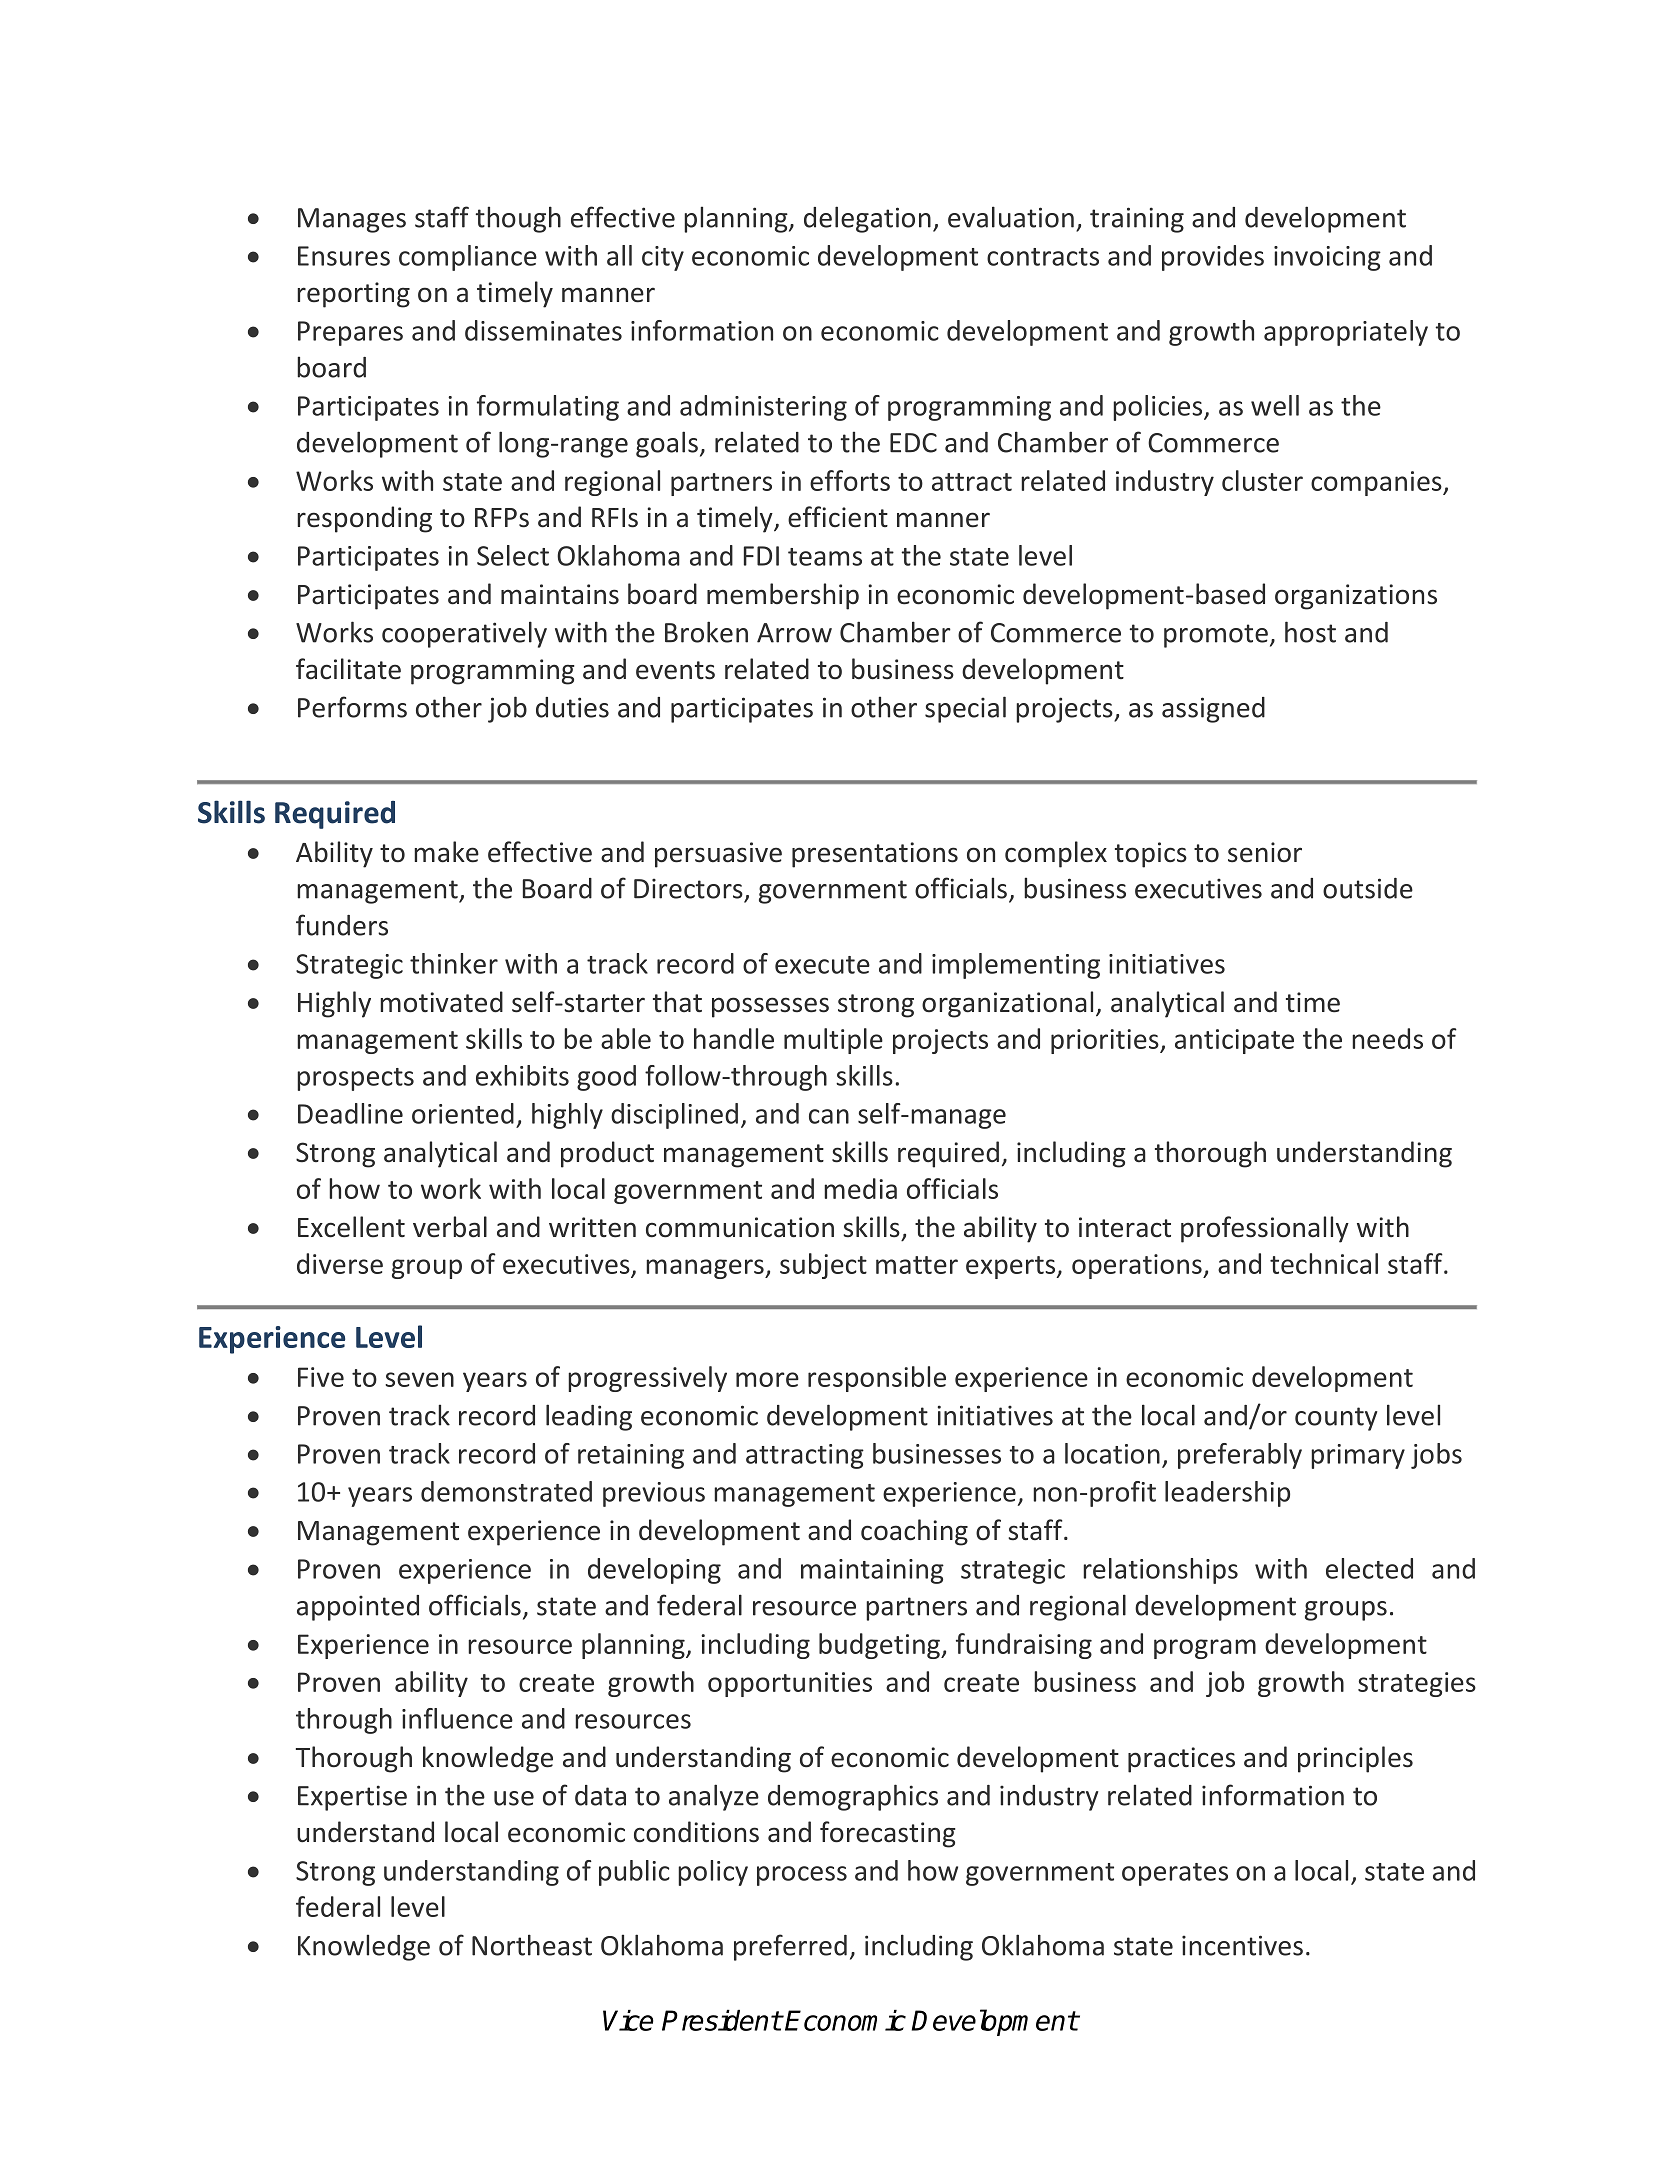 The width and height of the screenshot is (1674, 2166). Describe the element at coordinates (1327, 258) in the screenshot. I see `invoicing` at that location.
